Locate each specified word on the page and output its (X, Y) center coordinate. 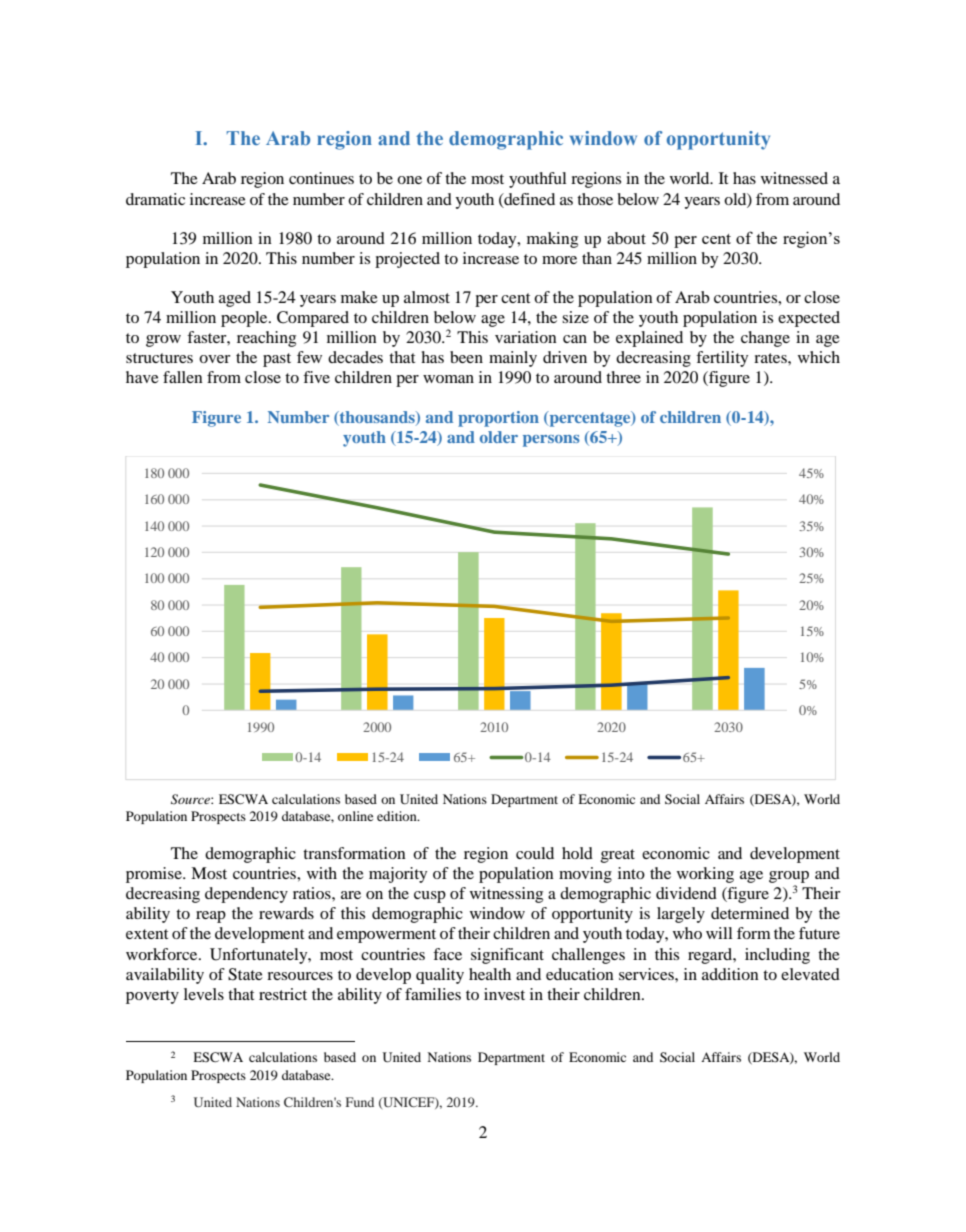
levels (204, 994)
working (705, 875)
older (499, 437)
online (355, 816)
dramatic (155, 199)
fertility (722, 359)
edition (398, 816)
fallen (183, 377)
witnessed (794, 178)
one (409, 180)
